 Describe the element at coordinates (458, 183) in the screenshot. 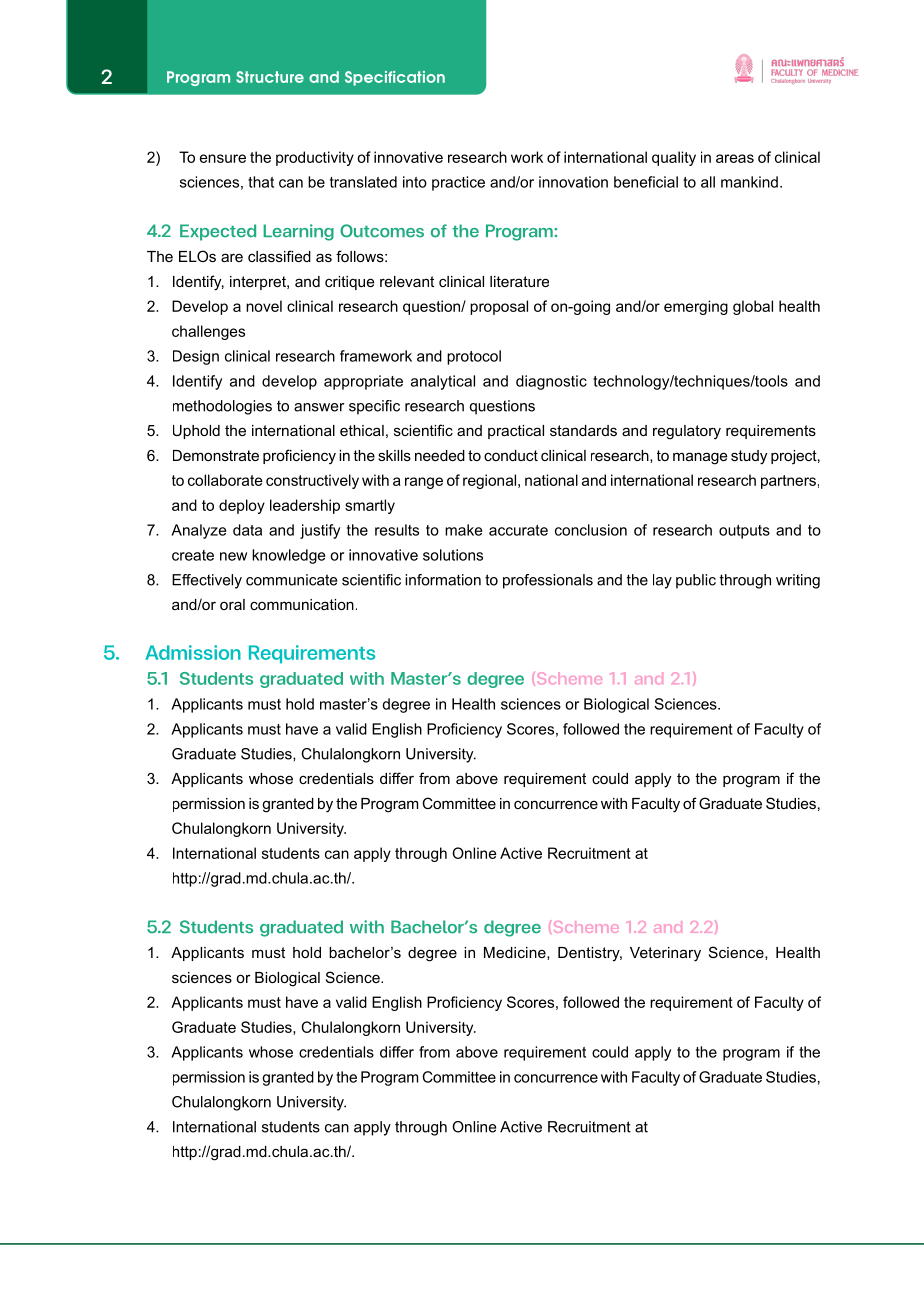

I see `practice` at that location.
